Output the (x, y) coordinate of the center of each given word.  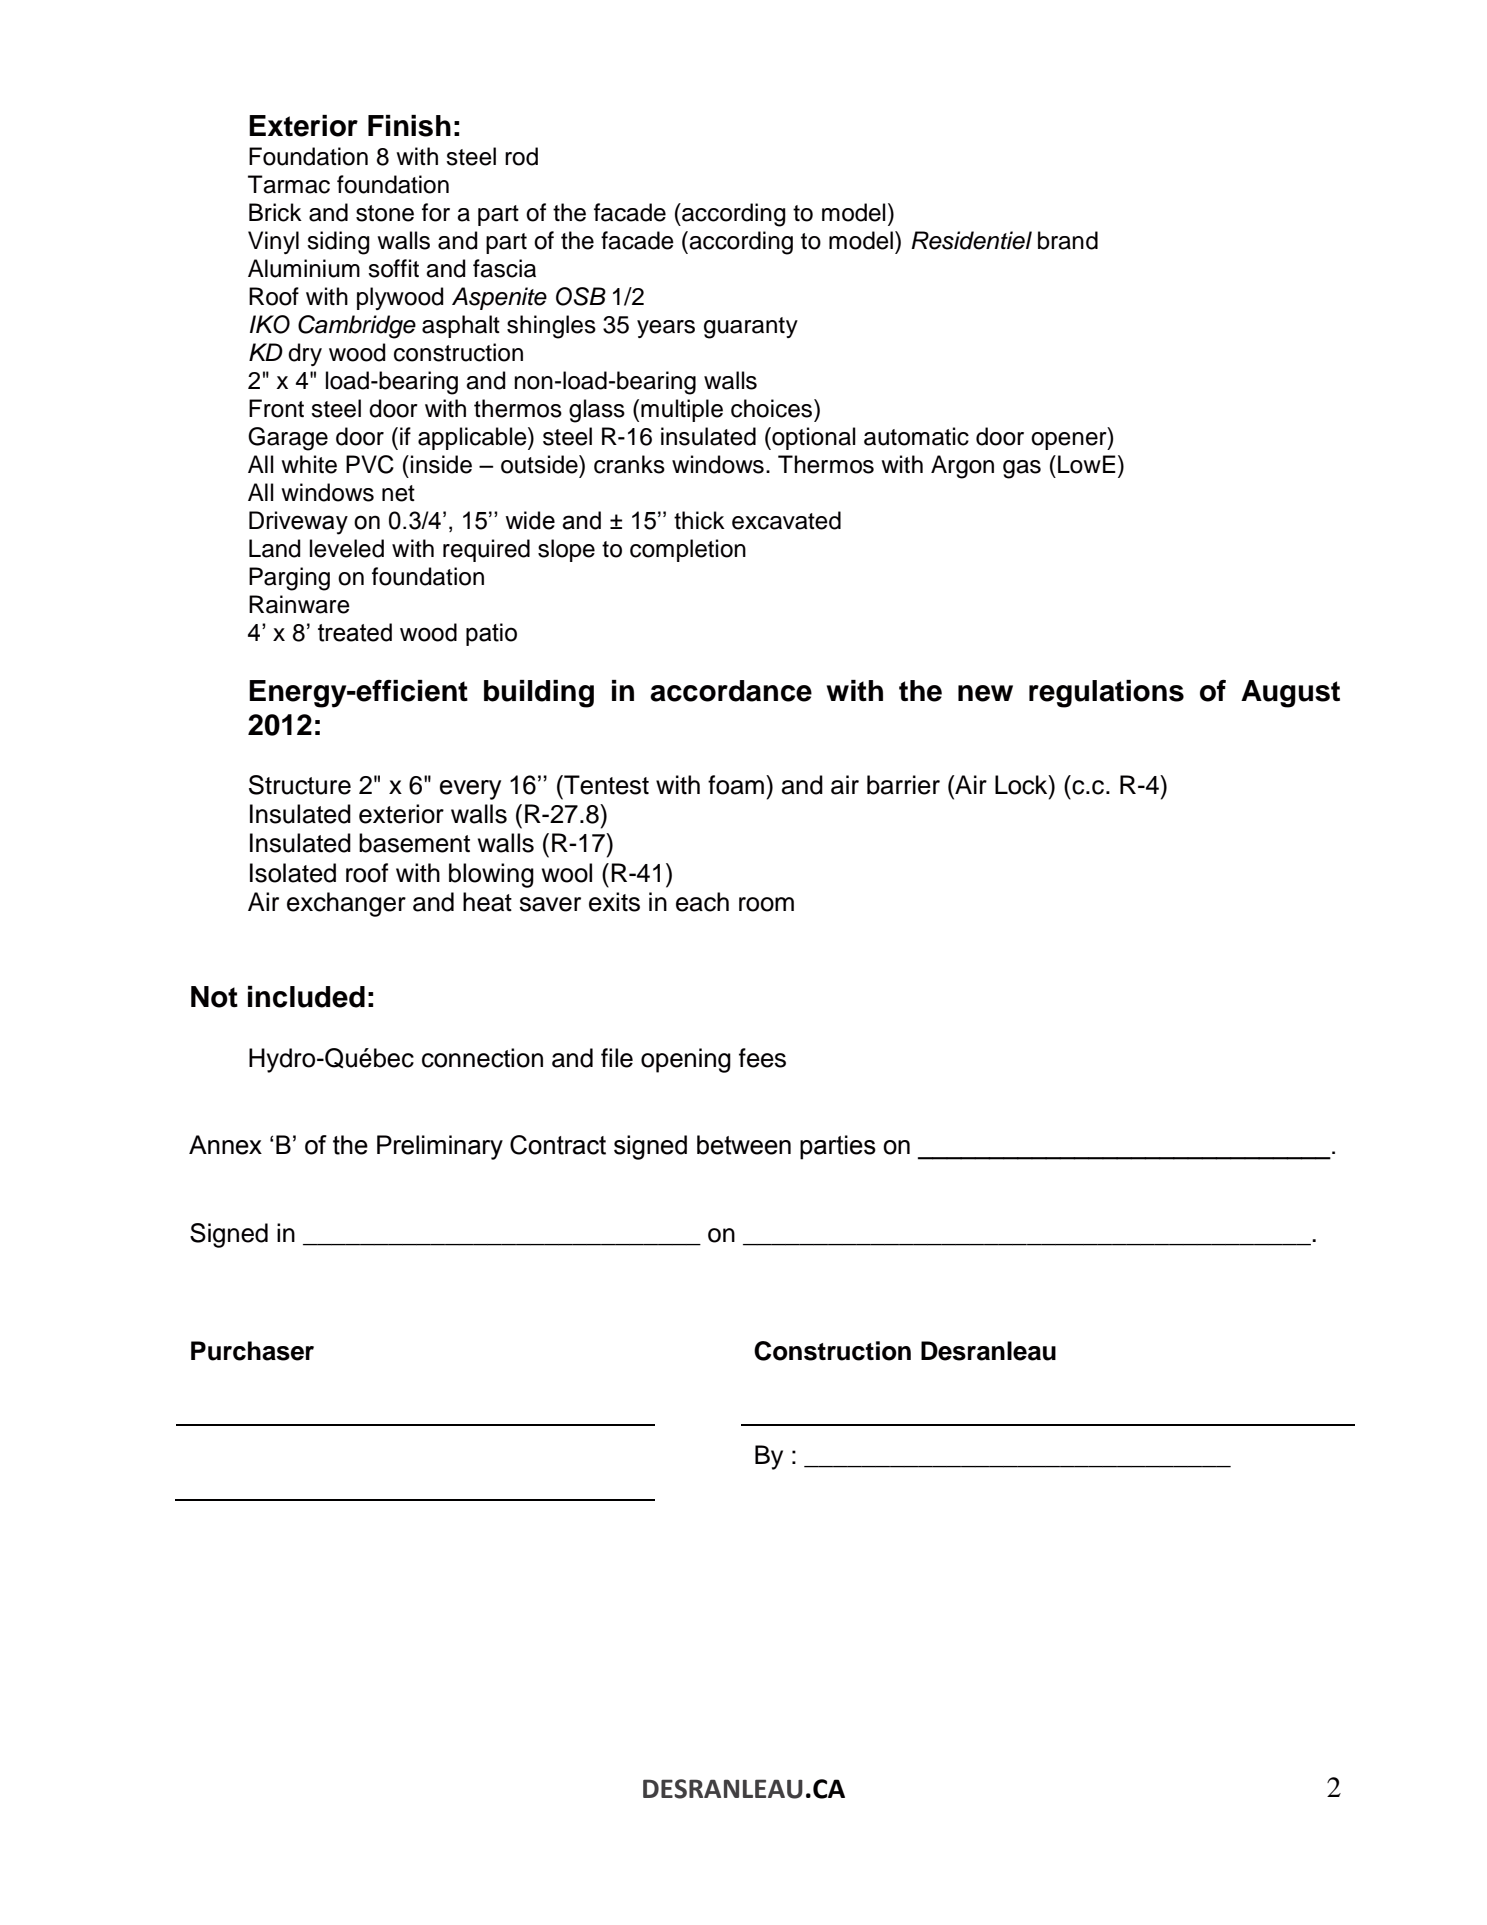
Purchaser (252, 1351)
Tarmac (289, 184)
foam (736, 785)
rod (521, 156)
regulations (1106, 694)
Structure (300, 785)
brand (1068, 240)
